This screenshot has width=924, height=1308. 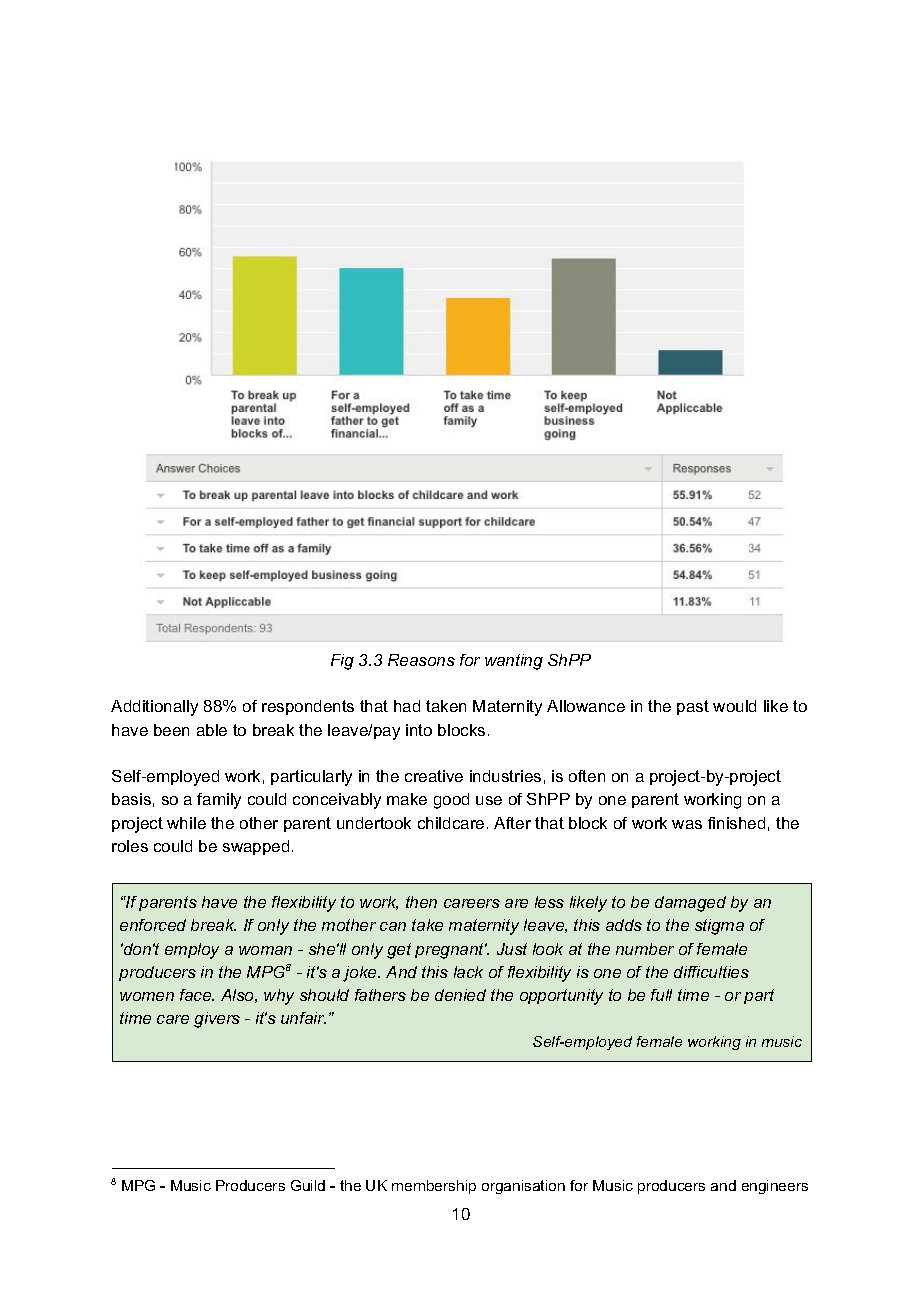 I want to click on was, so click(x=687, y=824).
